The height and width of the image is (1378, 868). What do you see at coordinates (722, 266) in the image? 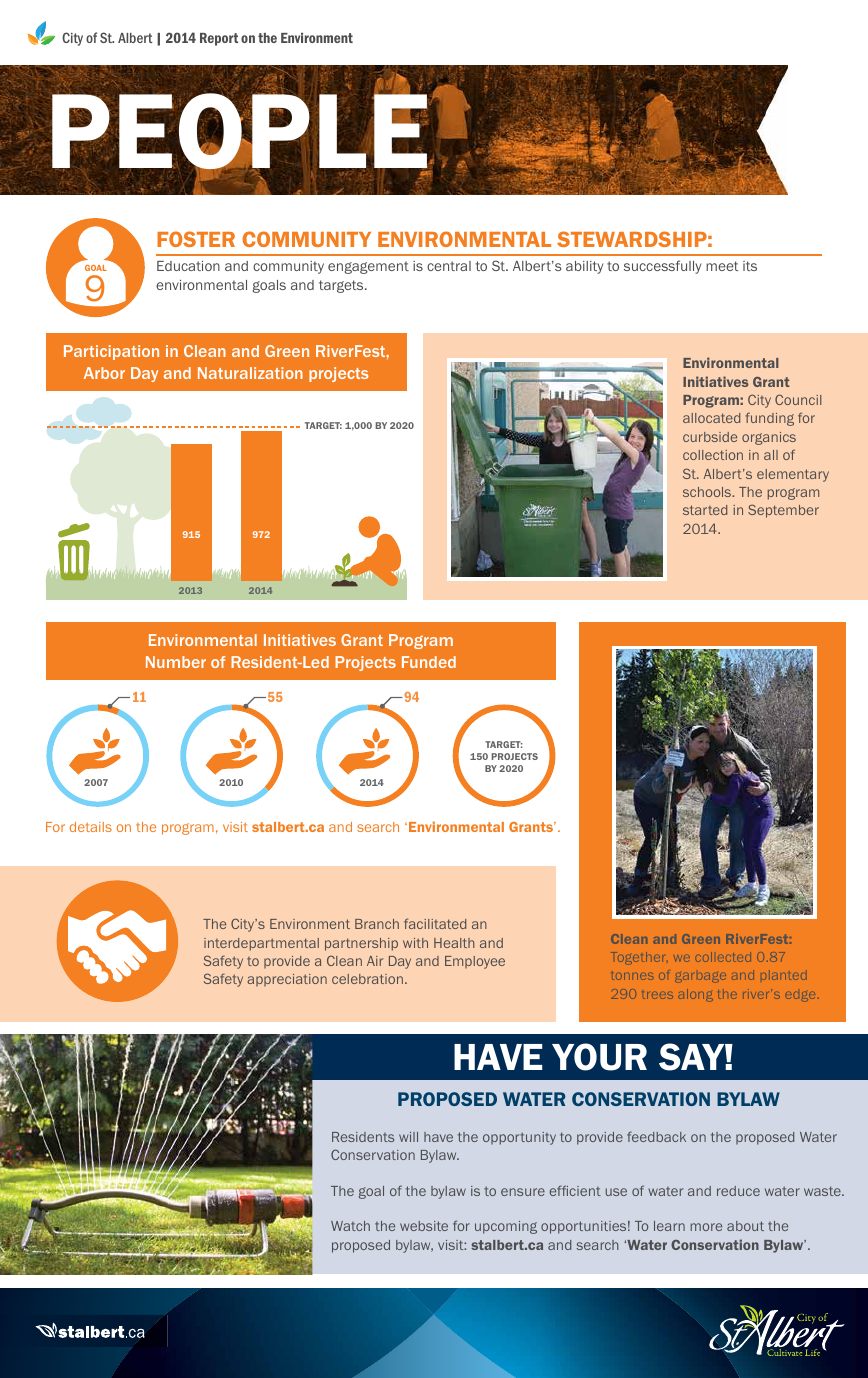
I see `meet` at bounding box center [722, 266].
